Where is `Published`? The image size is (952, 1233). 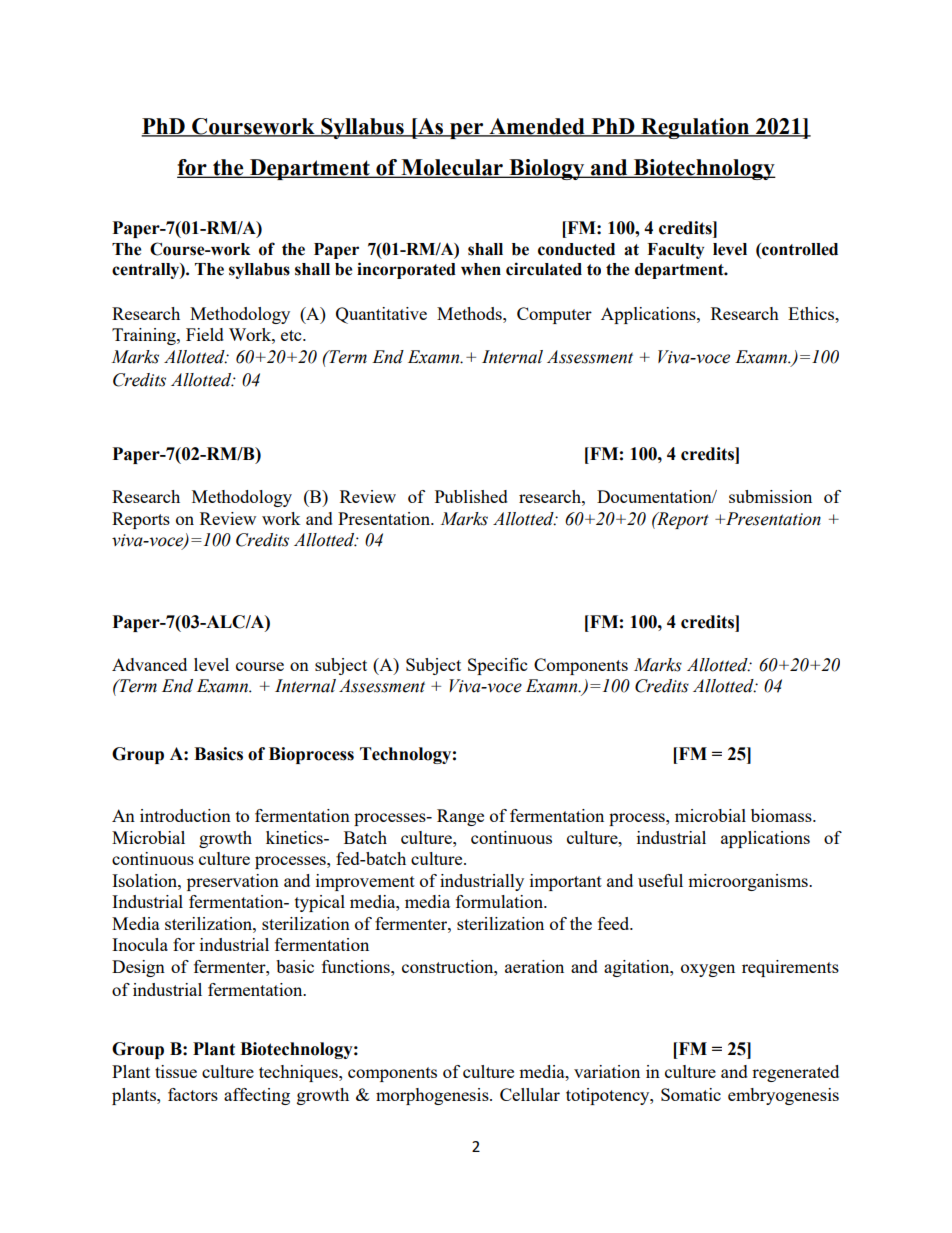 Published is located at coordinates (471, 496).
